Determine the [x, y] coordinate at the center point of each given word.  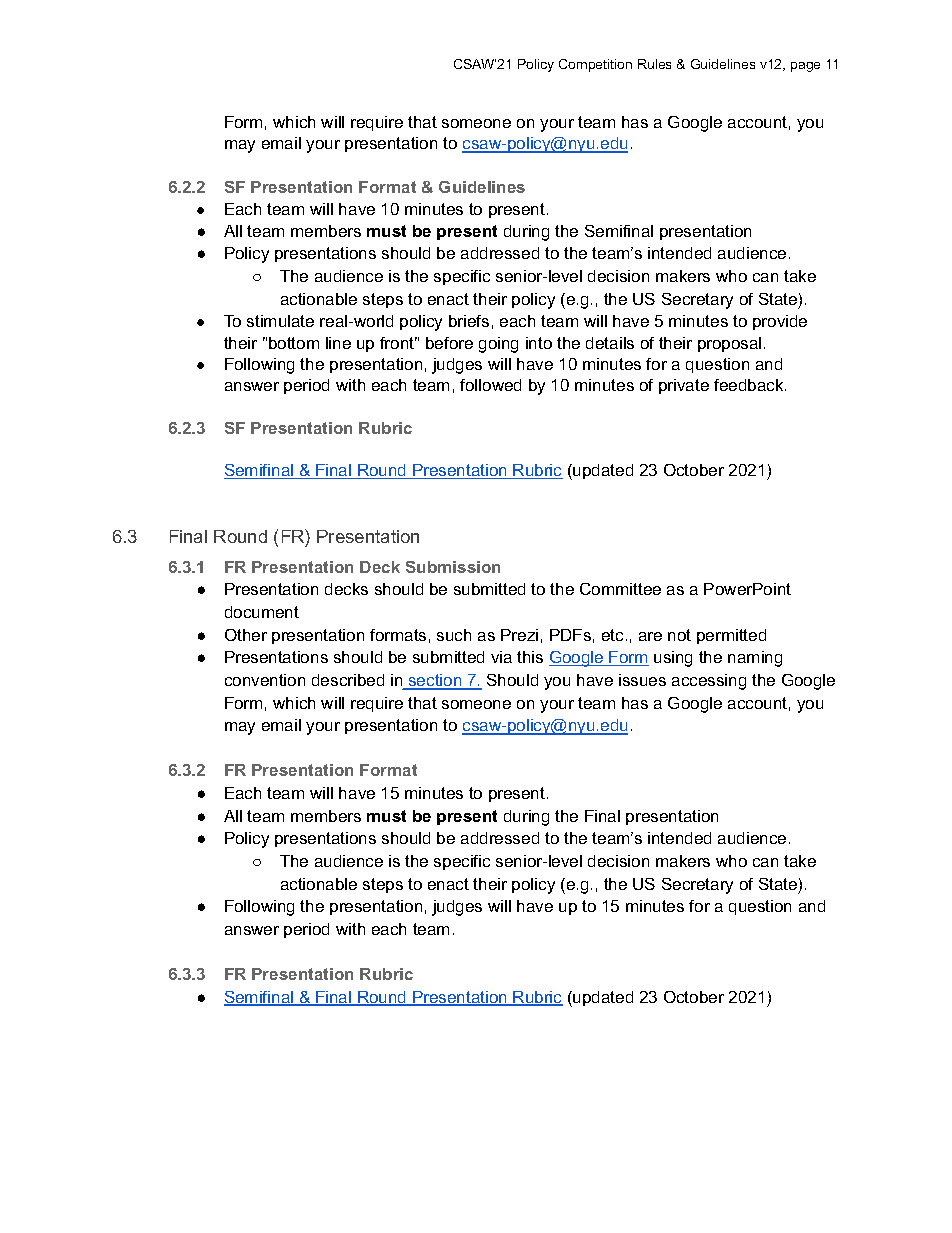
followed [490, 385]
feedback [750, 385]
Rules [654, 64]
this [530, 657]
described [348, 680]
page [805, 67]
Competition [595, 65]
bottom [294, 343]
